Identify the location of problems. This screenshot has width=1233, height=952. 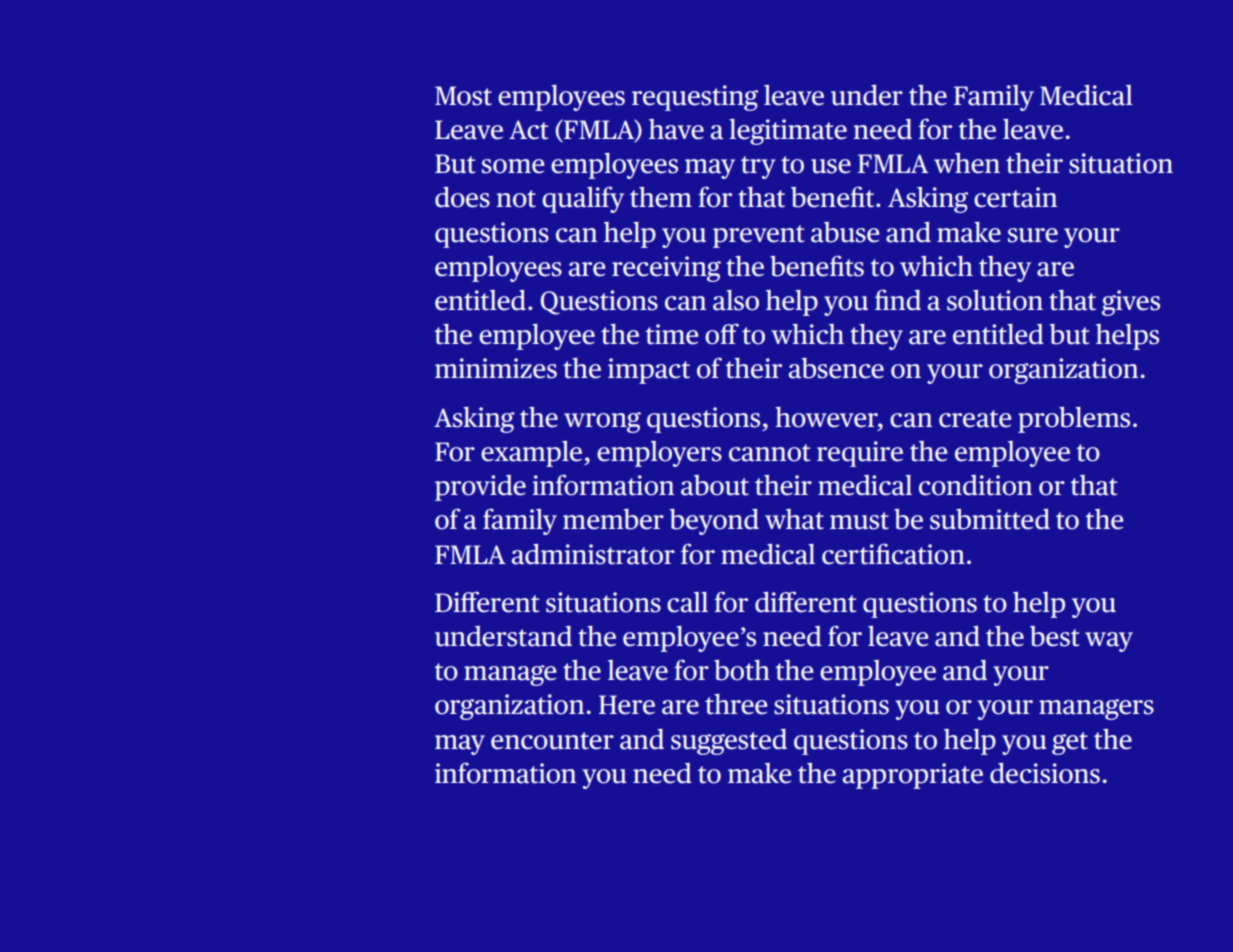
(1074, 420).
